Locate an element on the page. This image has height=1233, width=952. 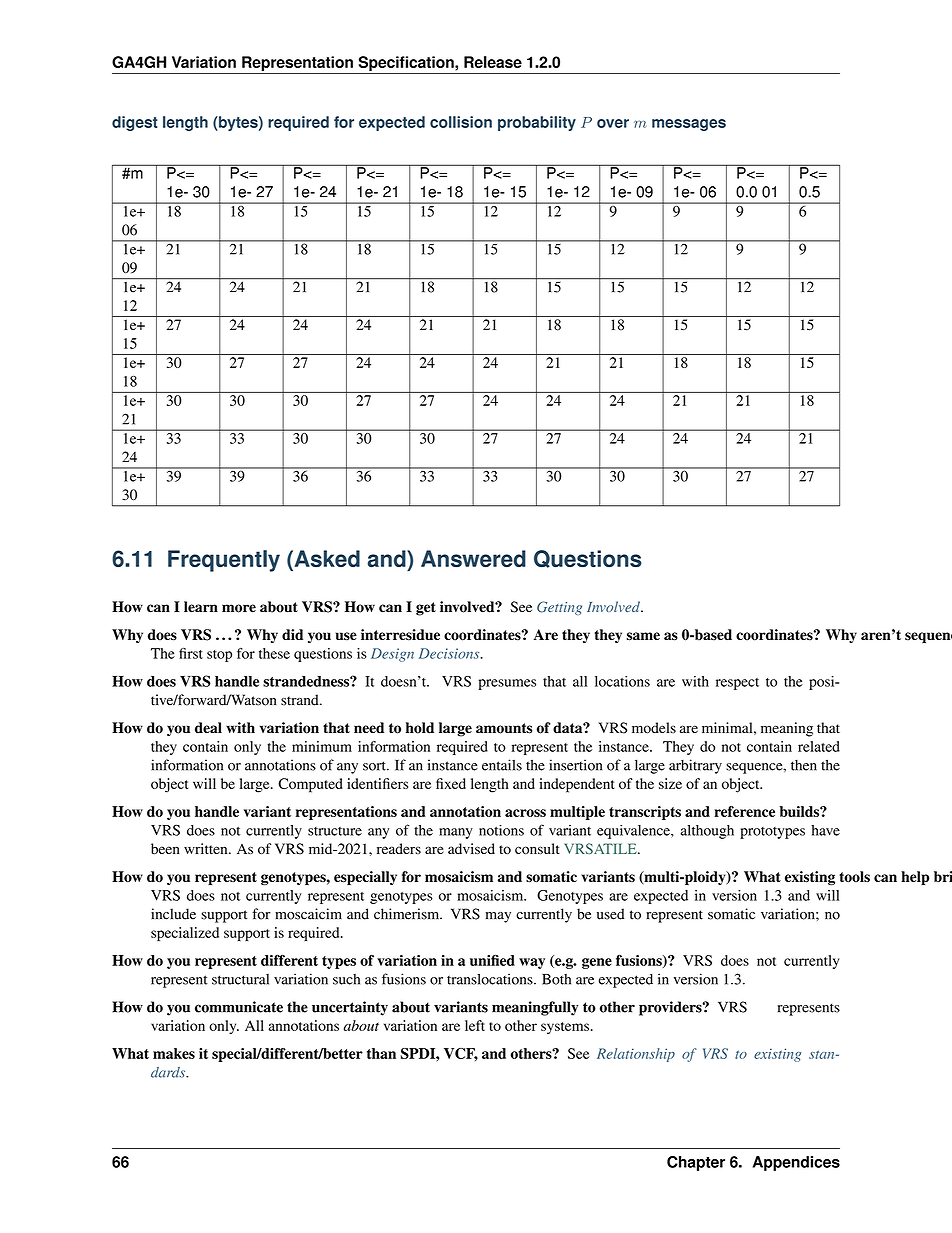
tools is located at coordinates (854, 876).
